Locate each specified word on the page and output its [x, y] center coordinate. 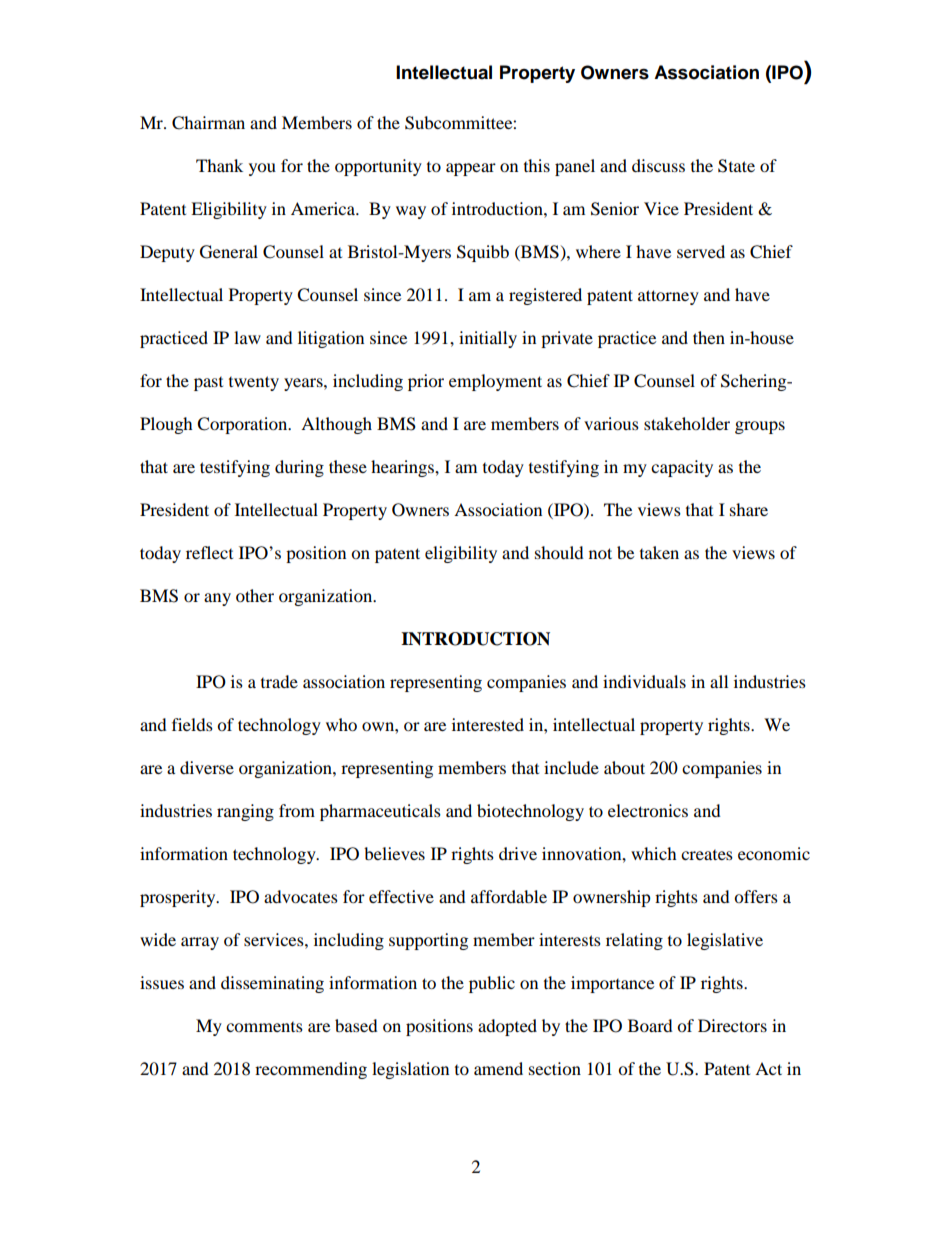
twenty [254, 383]
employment [495, 382]
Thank [219, 165]
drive [518, 853]
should [559, 552]
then [709, 337]
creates [707, 855]
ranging [245, 812]
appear [471, 169]
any [217, 599]
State [736, 166]
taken [659, 552]
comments [264, 1027]
